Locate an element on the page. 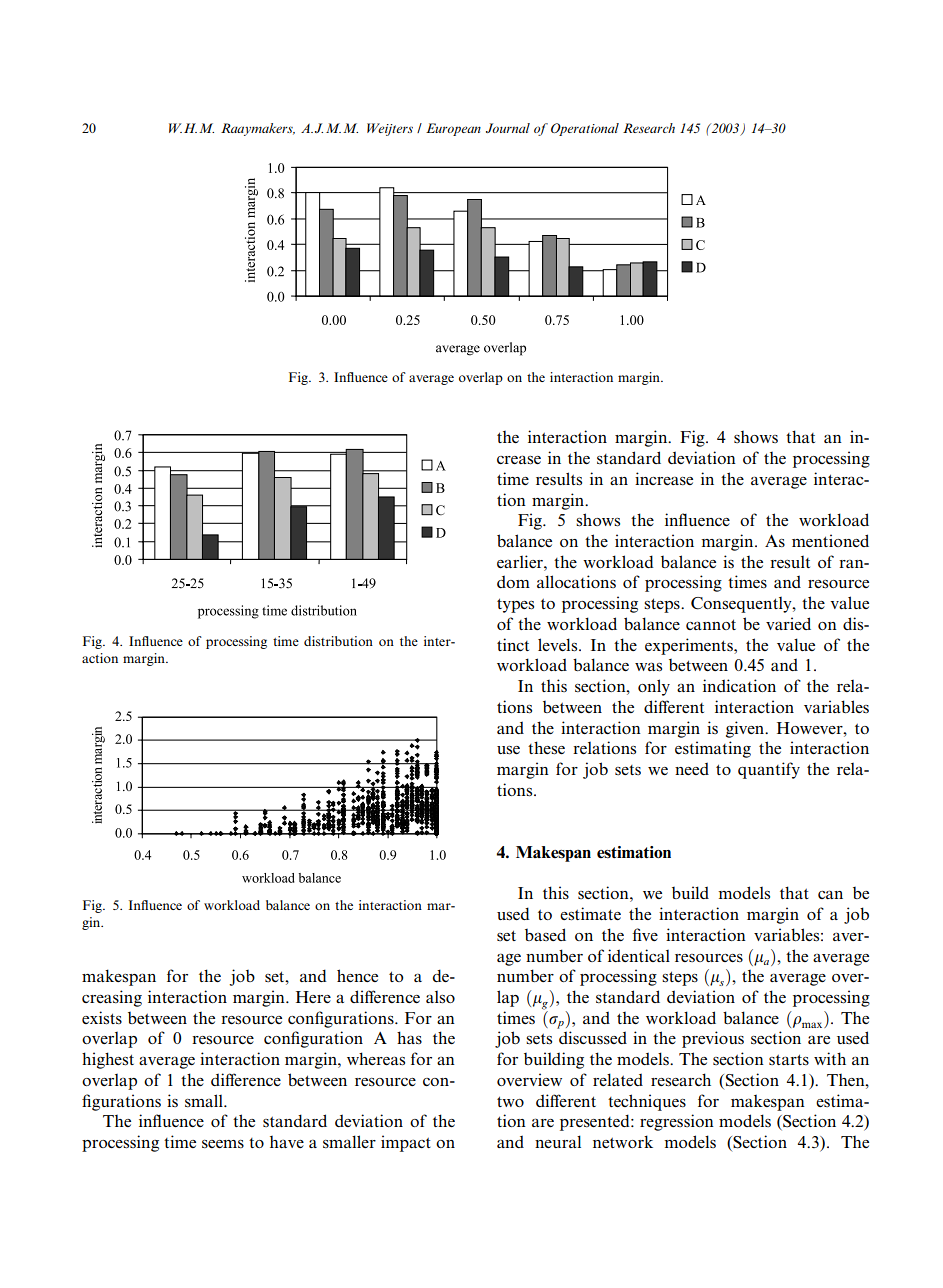 The height and width of the image is (1288, 943). Journal is located at coordinates (508, 128).
